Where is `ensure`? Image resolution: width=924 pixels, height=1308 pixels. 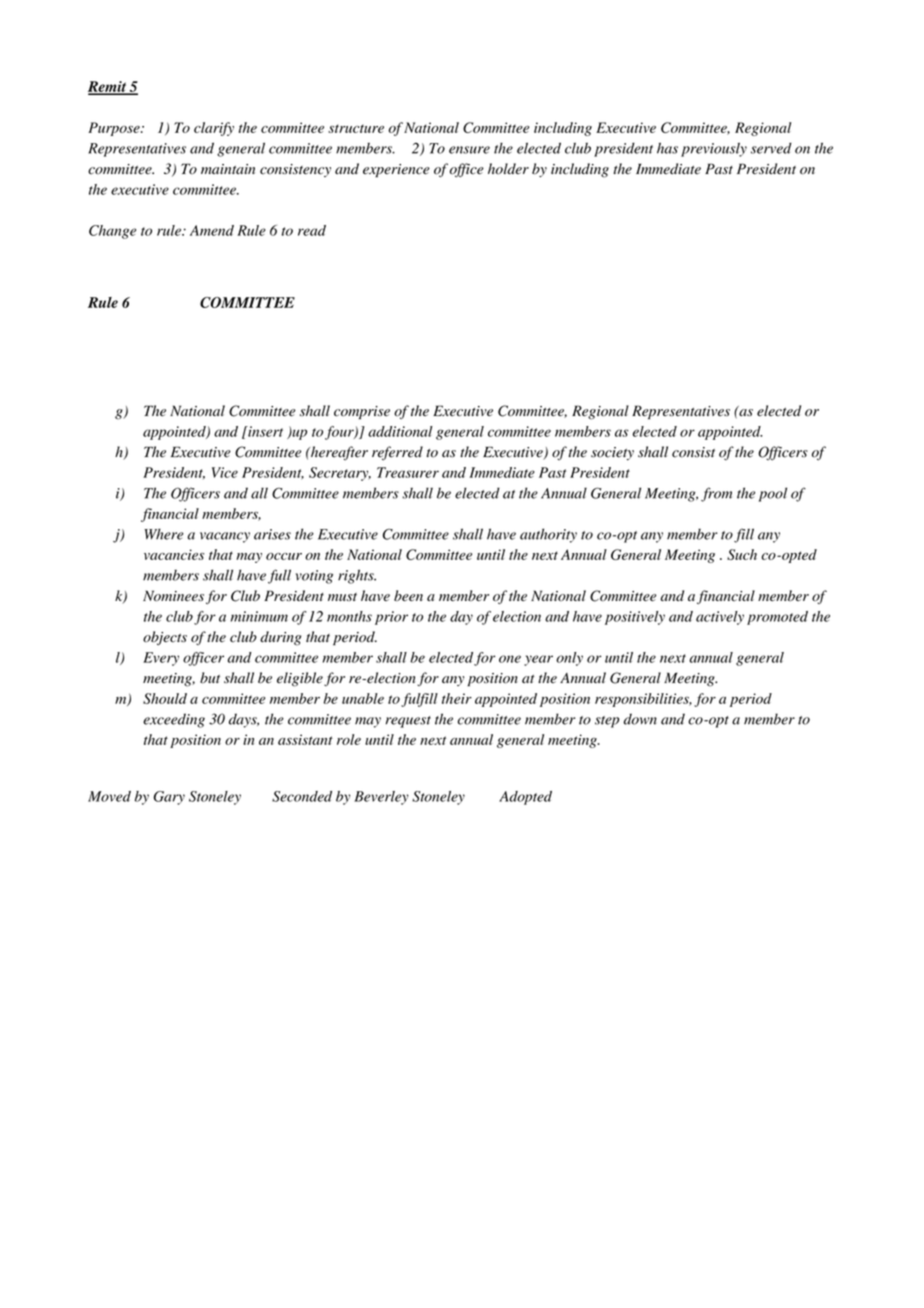 ensure is located at coordinates (469, 150).
